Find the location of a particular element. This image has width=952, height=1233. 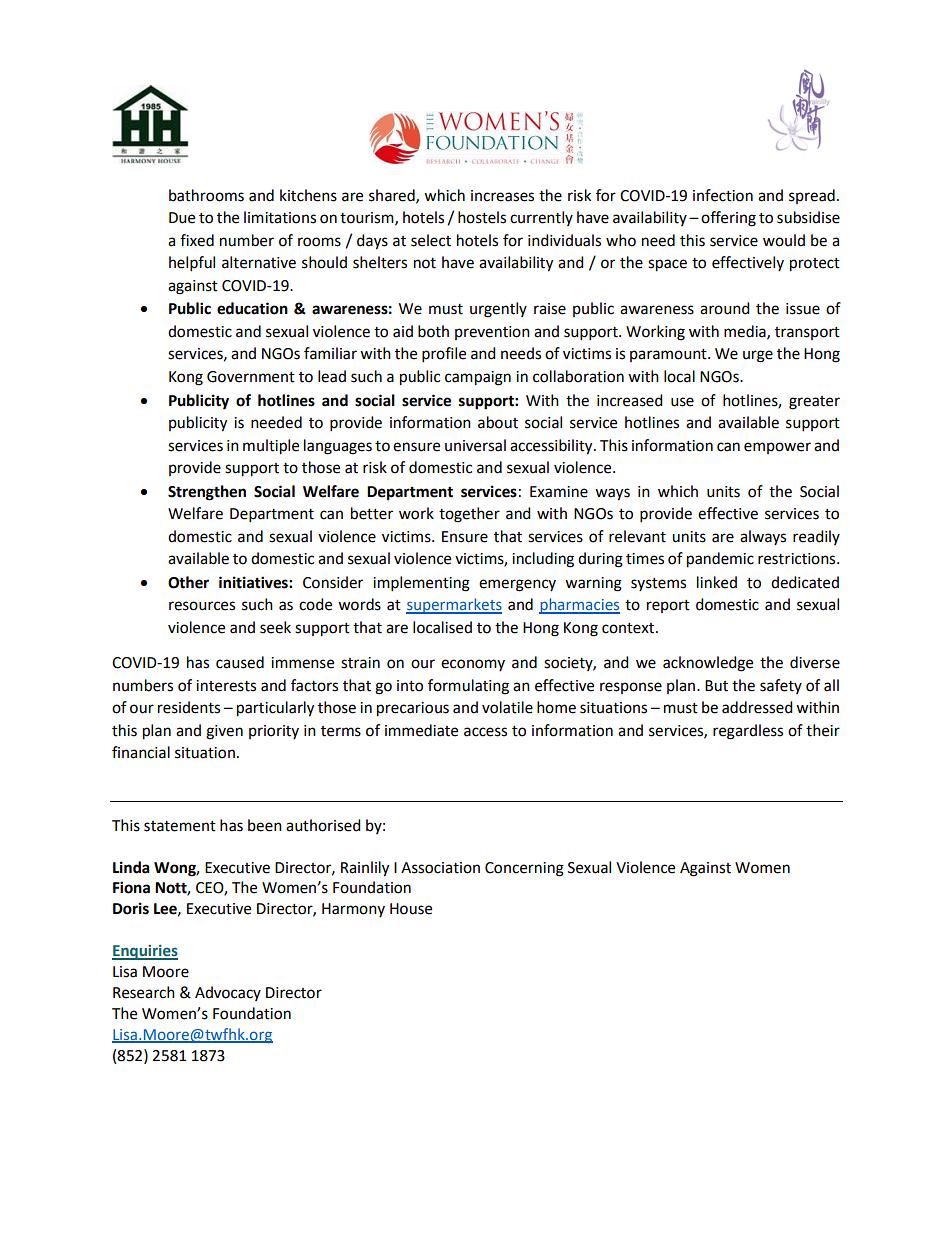

about is located at coordinates (498, 422).
